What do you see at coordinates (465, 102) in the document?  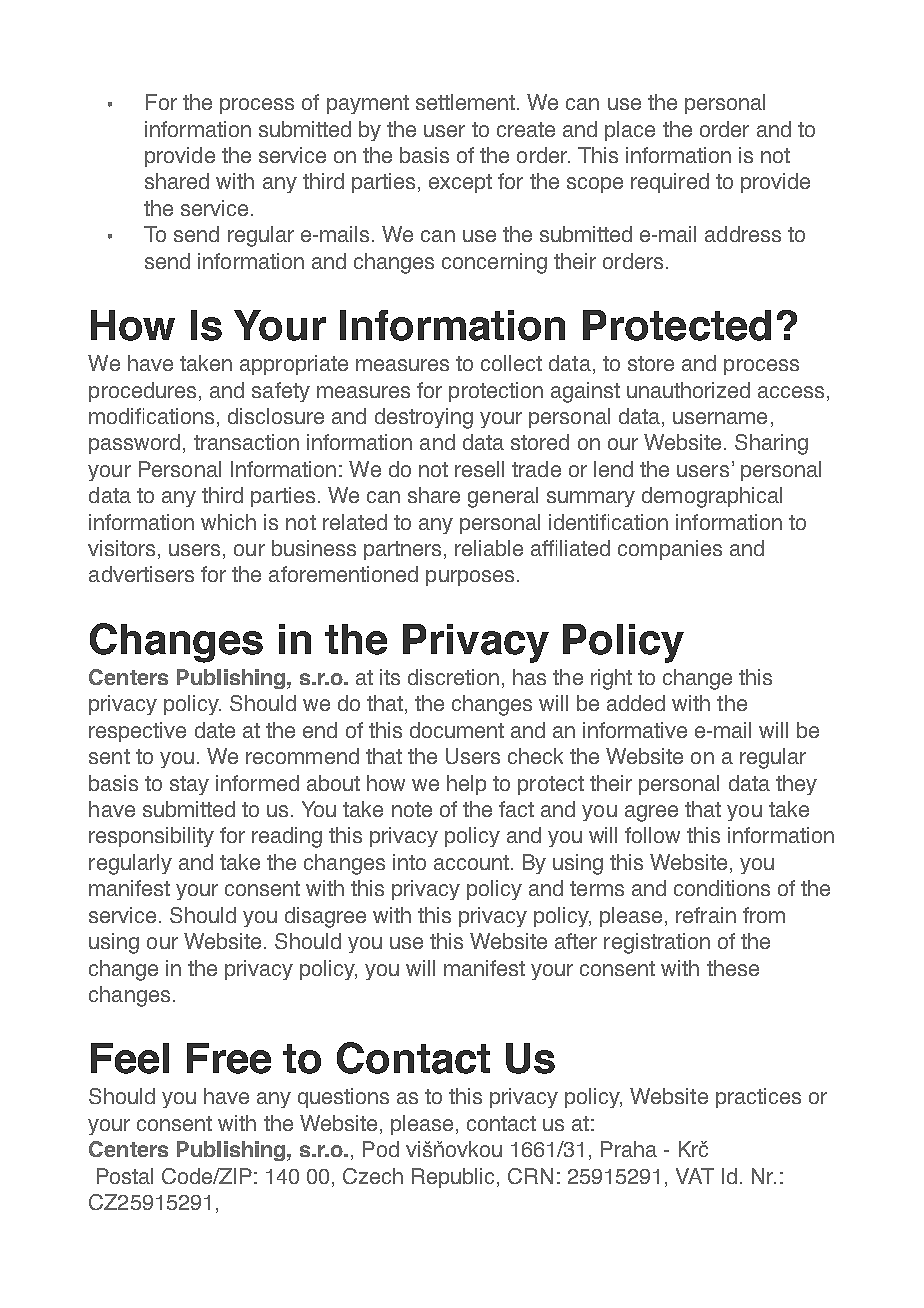 I see `settlement` at bounding box center [465, 102].
